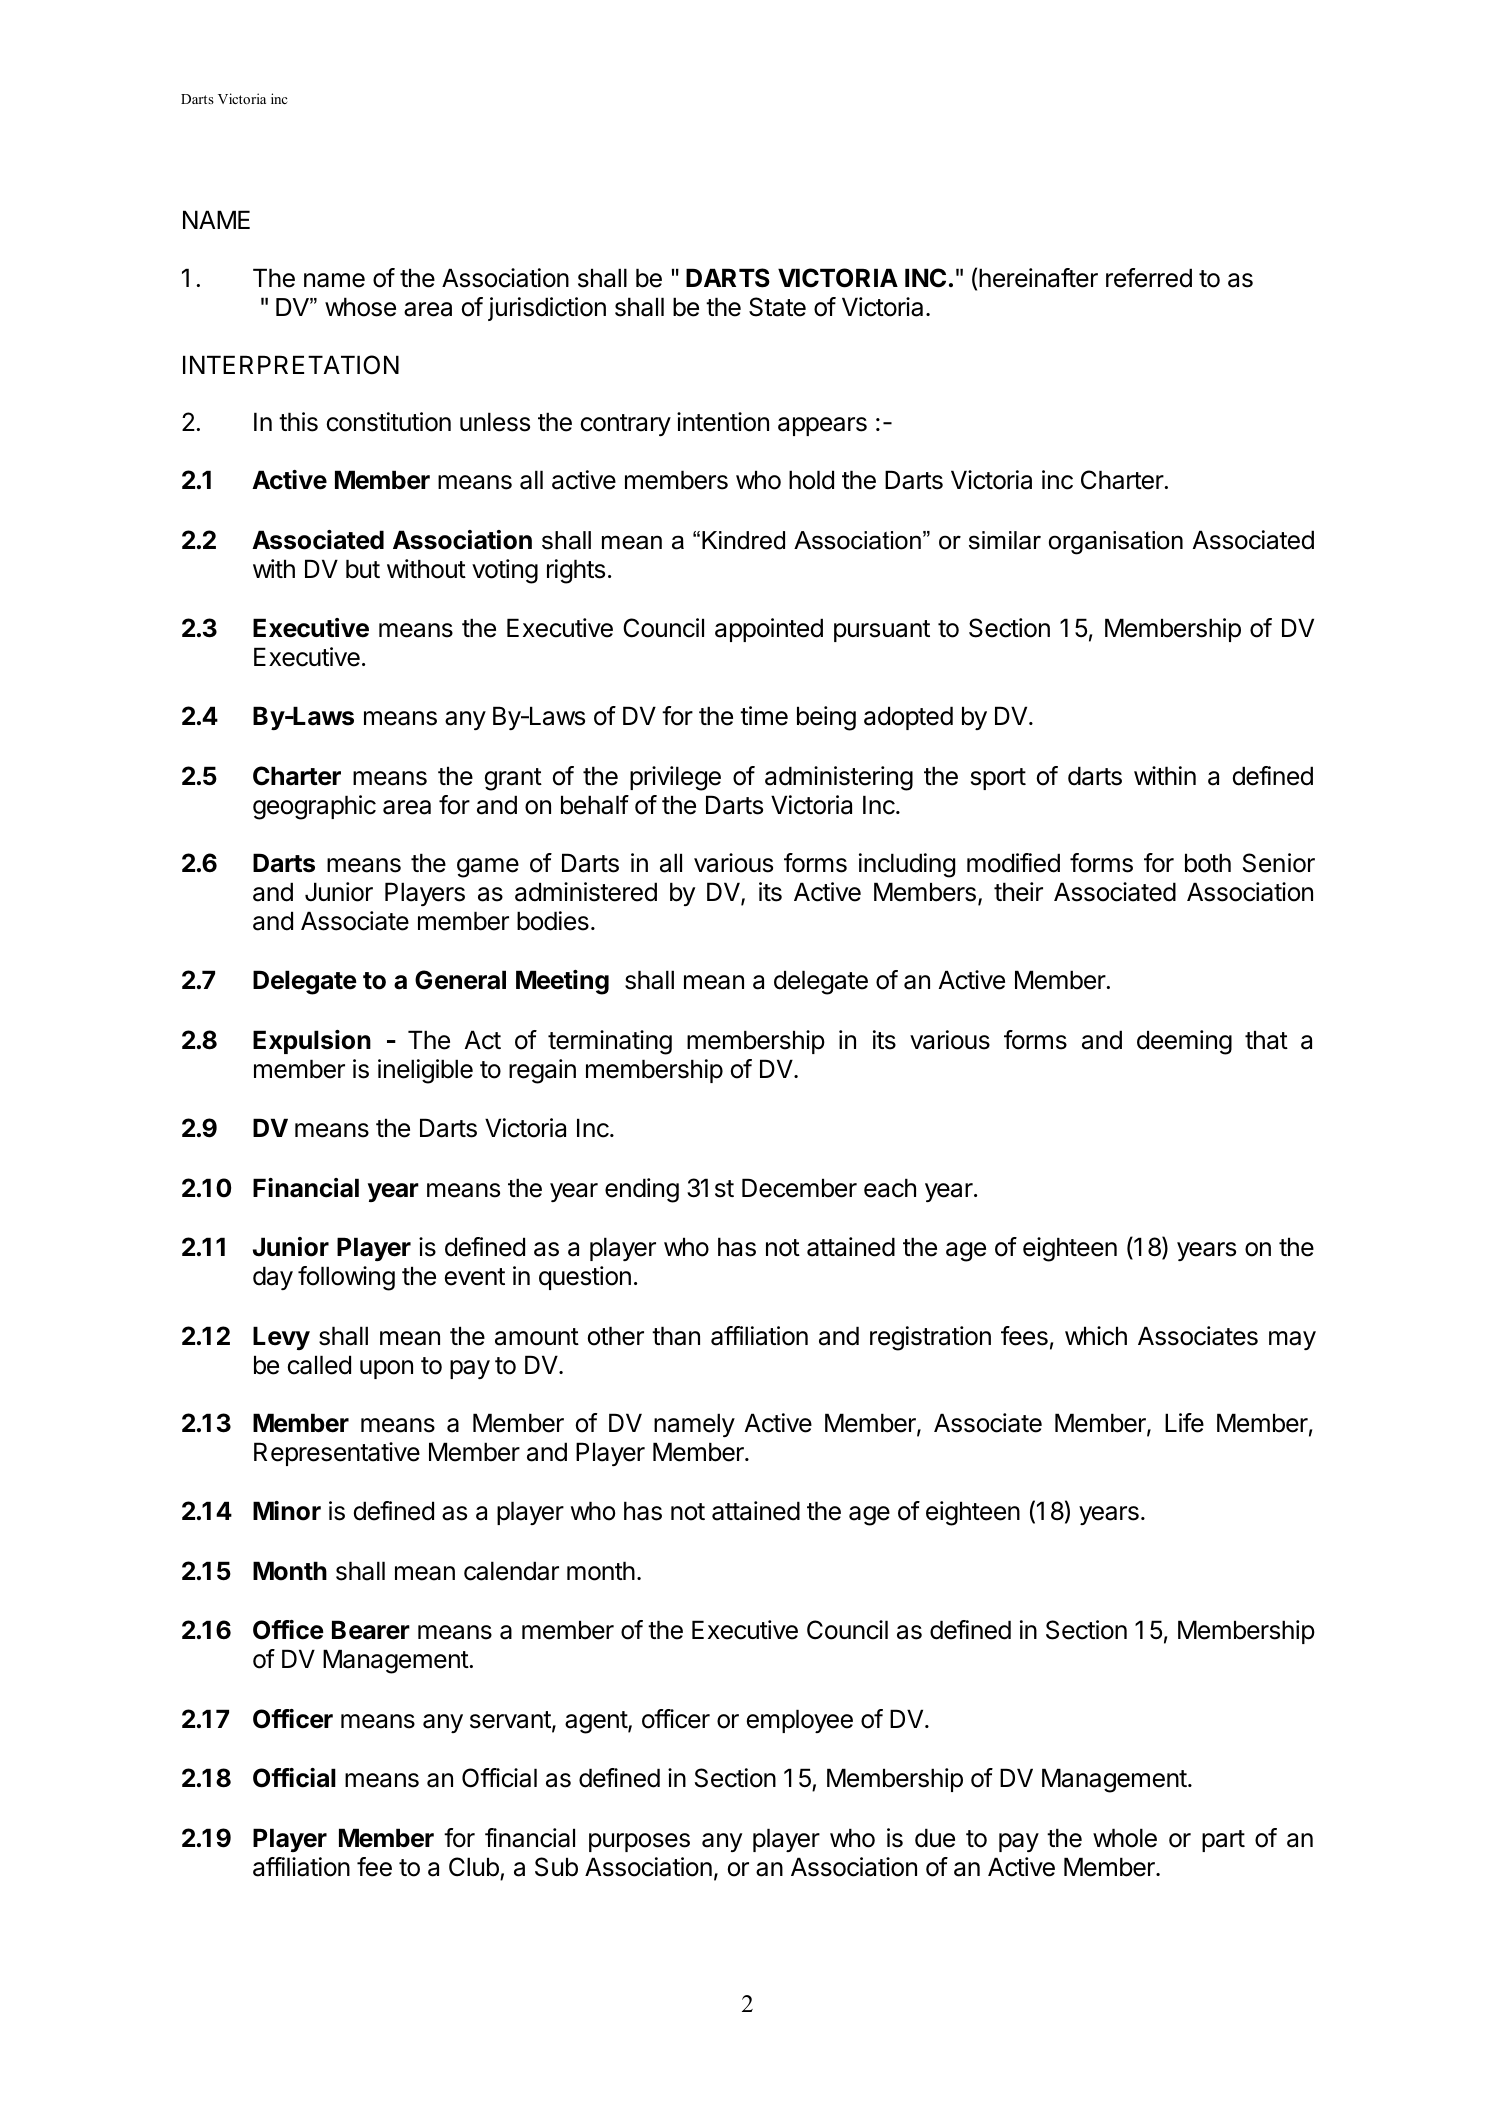  What do you see at coordinates (800, 1721) in the screenshot?
I see `employee` at bounding box center [800, 1721].
